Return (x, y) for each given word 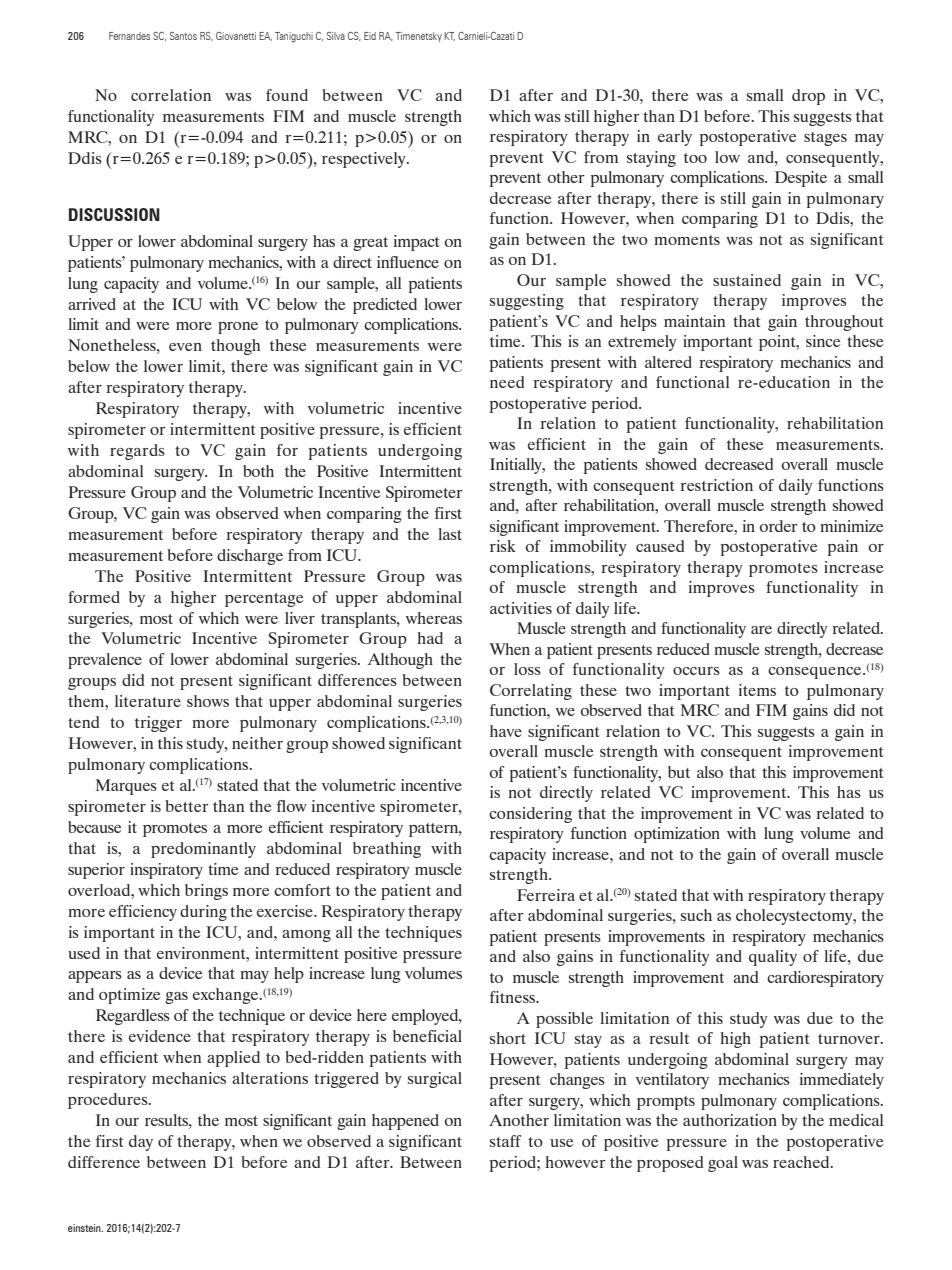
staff (505, 1141)
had (430, 638)
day (141, 1143)
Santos (183, 36)
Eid (370, 36)
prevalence (105, 661)
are (761, 630)
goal (723, 1164)
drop (808, 97)
